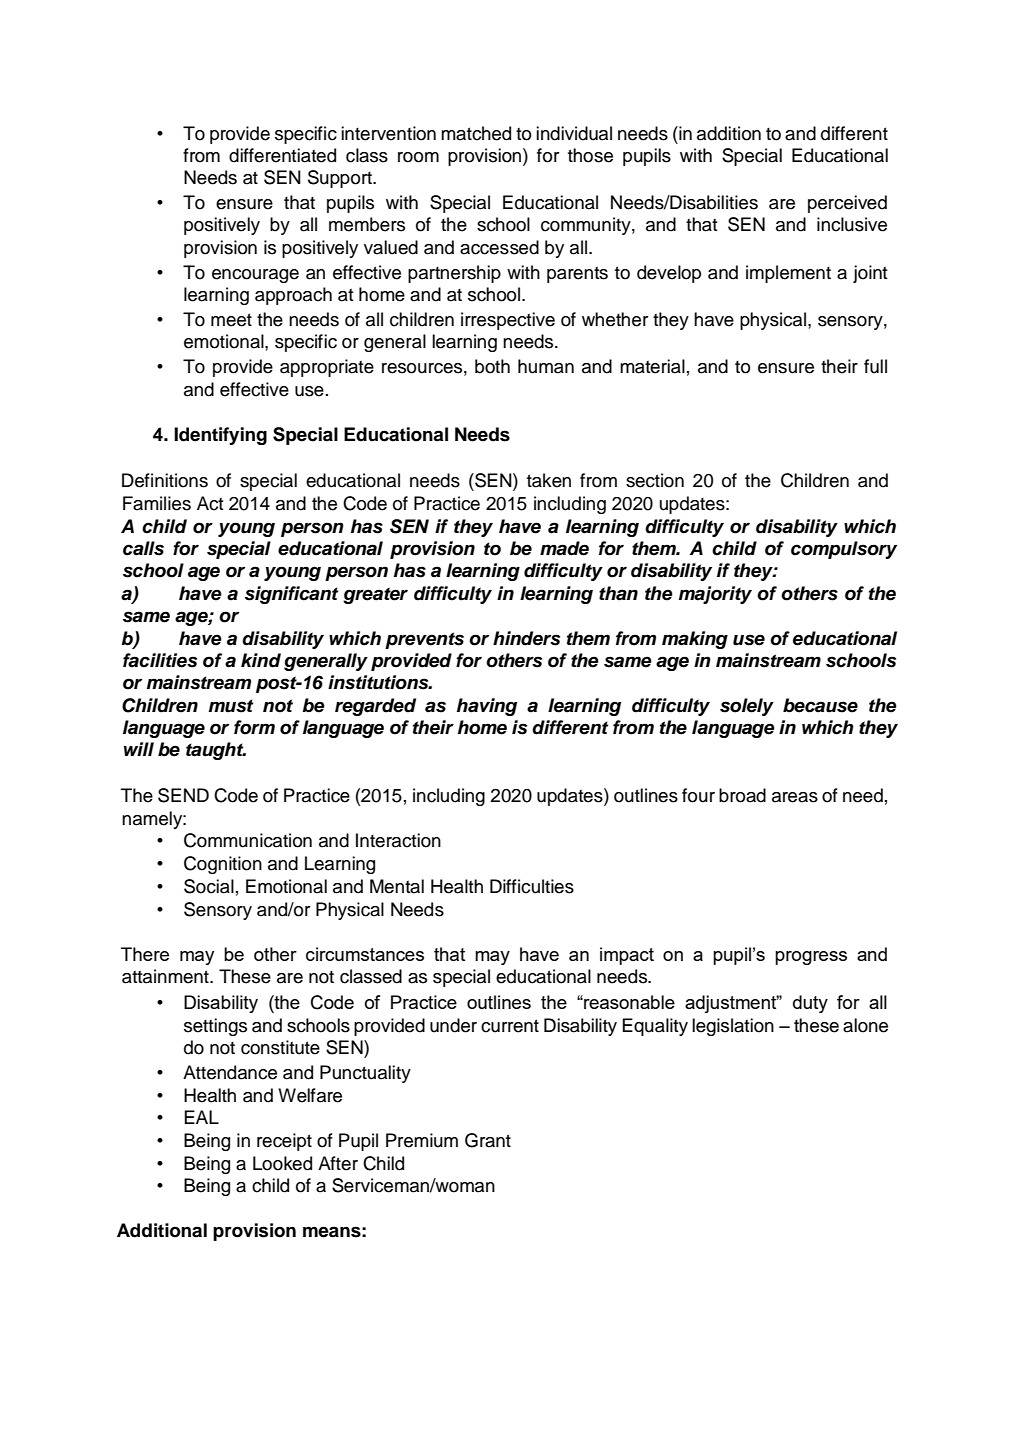 Image resolution: width=1010 pixels, height=1429 pixels. What do you see at coordinates (284, 1142) in the document?
I see `receipt` at bounding box center [284, 1142].
